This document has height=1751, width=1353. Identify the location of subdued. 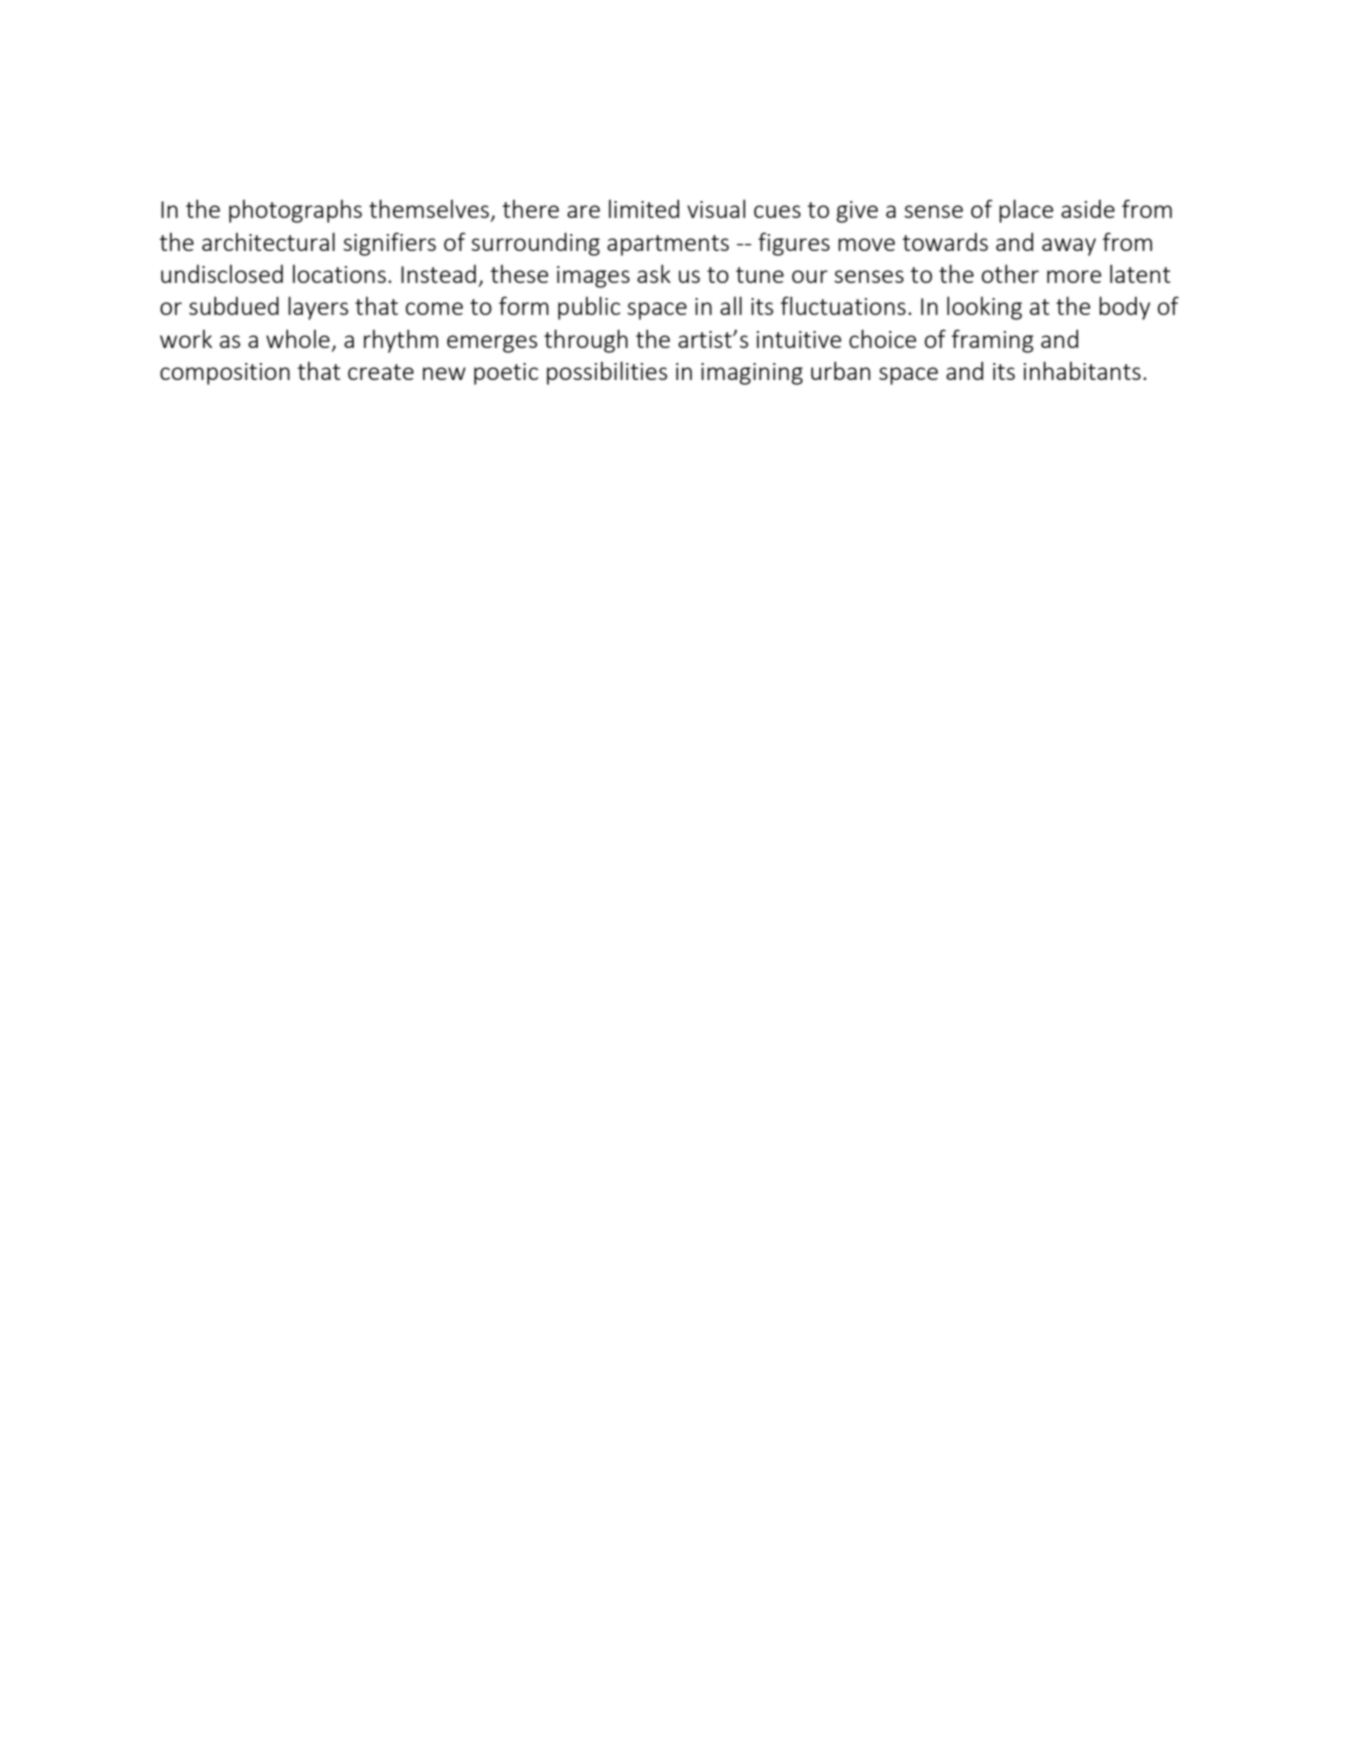
(234, 305).
